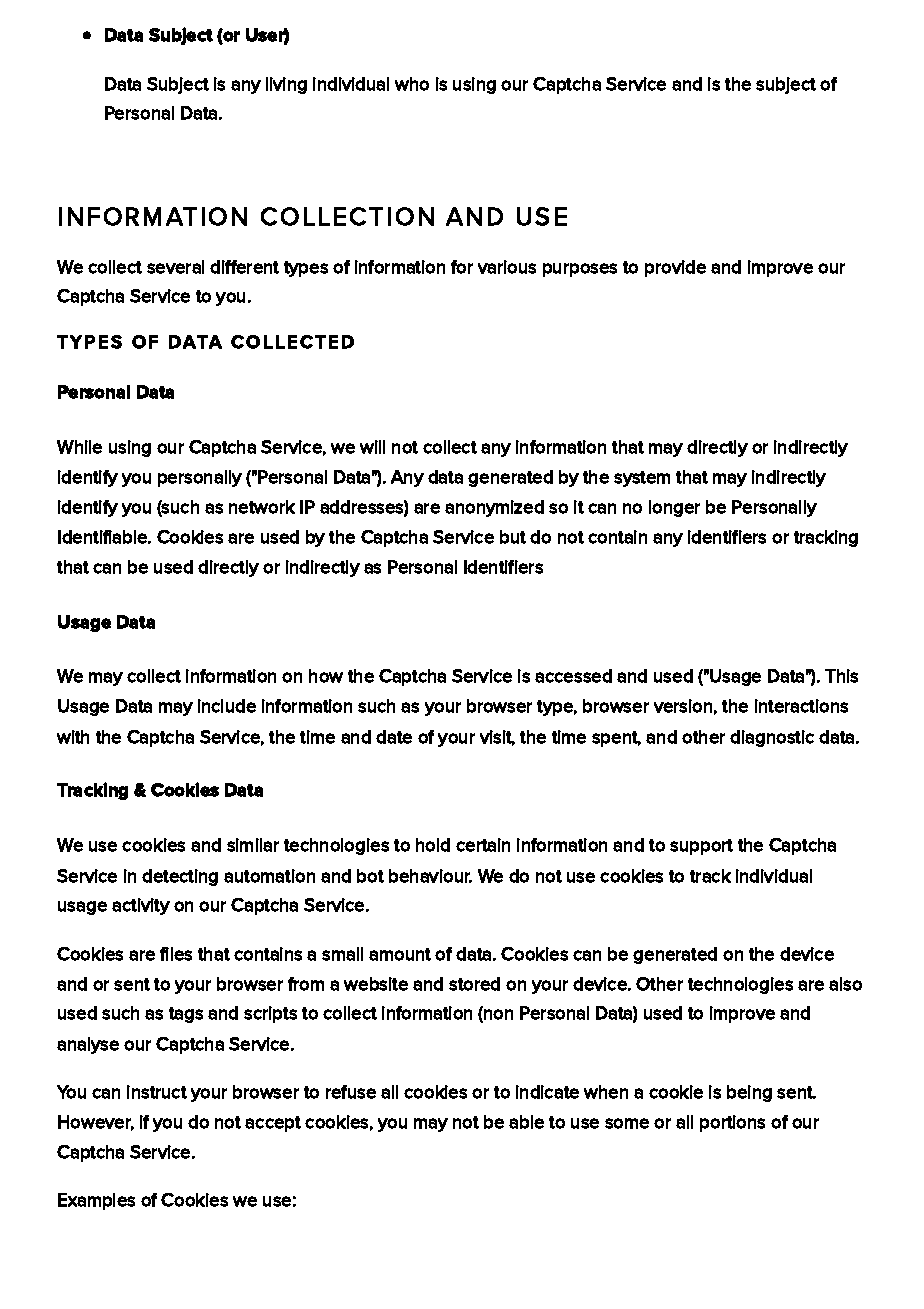 The image size is (924, 1309). Describe the element at coordinates (96, 1201) in the screenshot. I see `Examples` at that location.
